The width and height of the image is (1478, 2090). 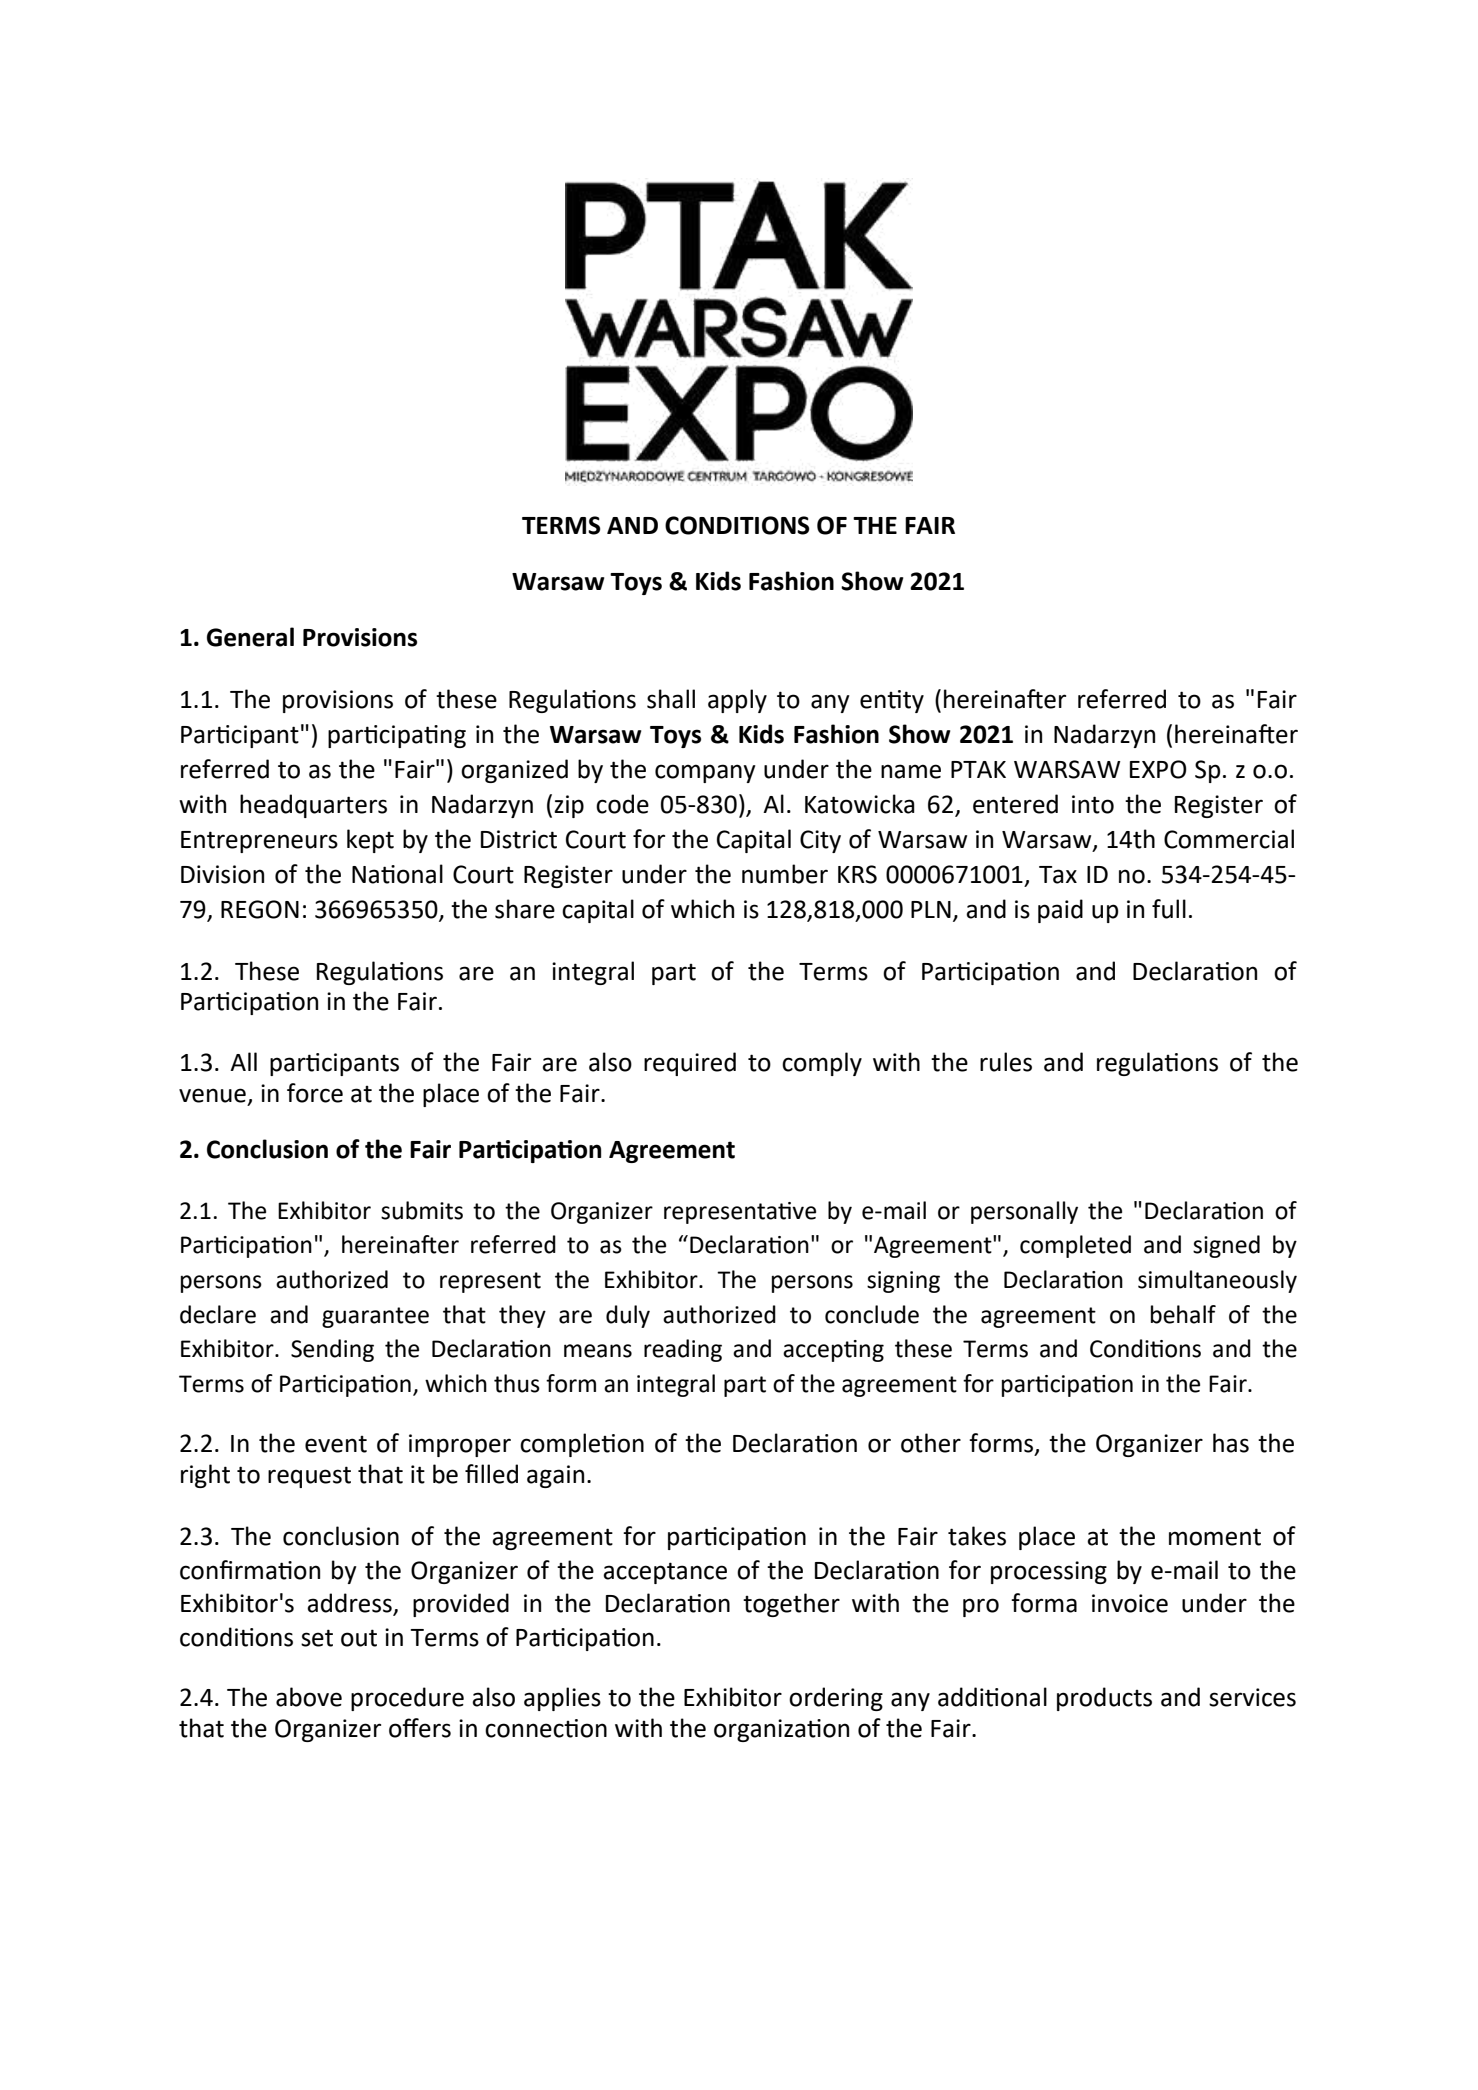 What do you see at coordinates (309, 1697) in the image?
I see `above` at bounding box center [309, 1697].
